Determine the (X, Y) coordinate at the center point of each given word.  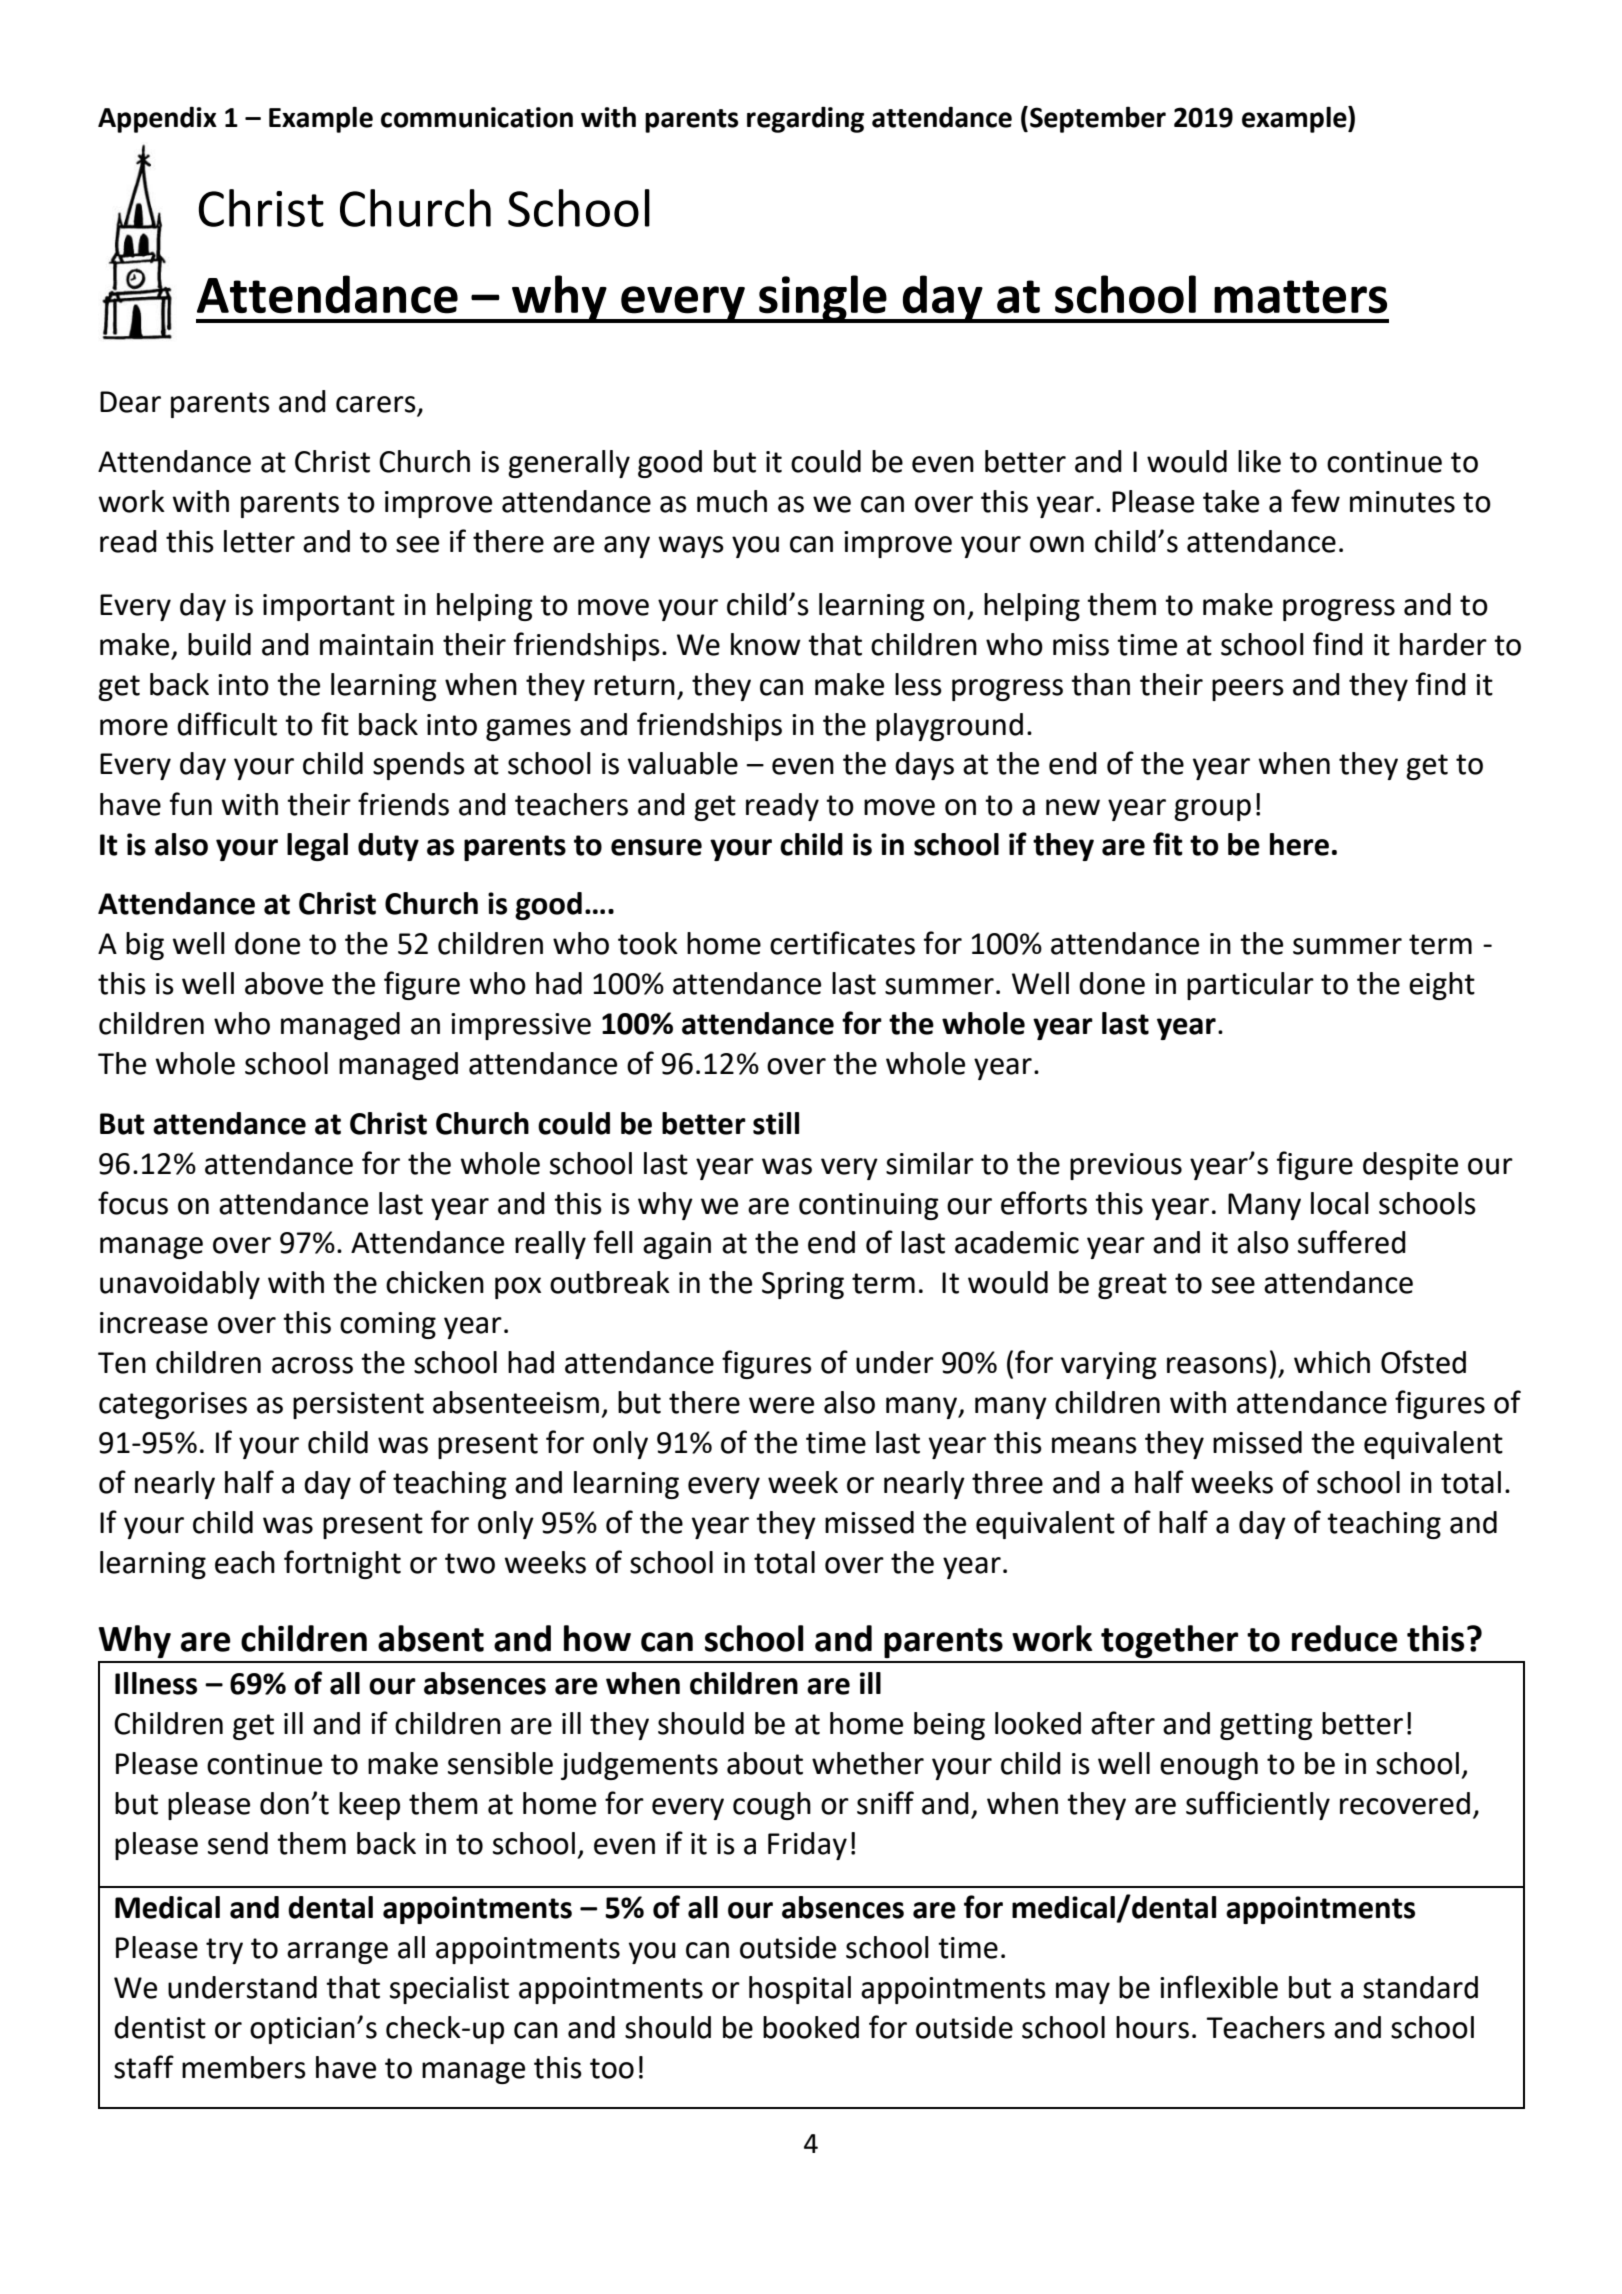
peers (1248, 690)
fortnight (342, 1564)
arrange (337, 1953)
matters (1300, 297)
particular (1250, 986)
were (781, 1405)
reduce (1345, 1638)
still (776, 1123)
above (284, 983)
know (766, 644)
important (329, 607)
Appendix (157, 119)
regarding (805, 119)
